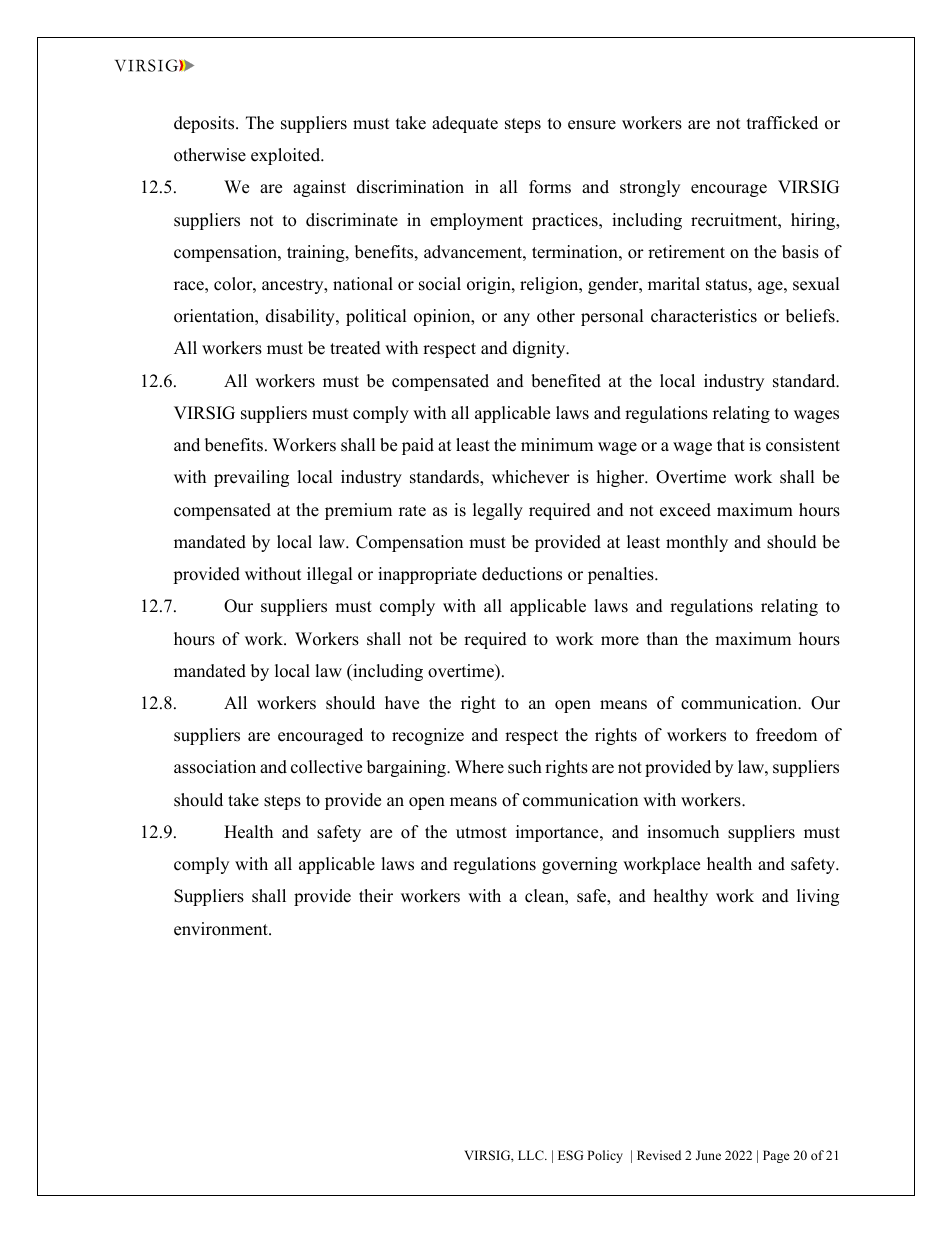  I want to click on deductions, so click(522, 574).
